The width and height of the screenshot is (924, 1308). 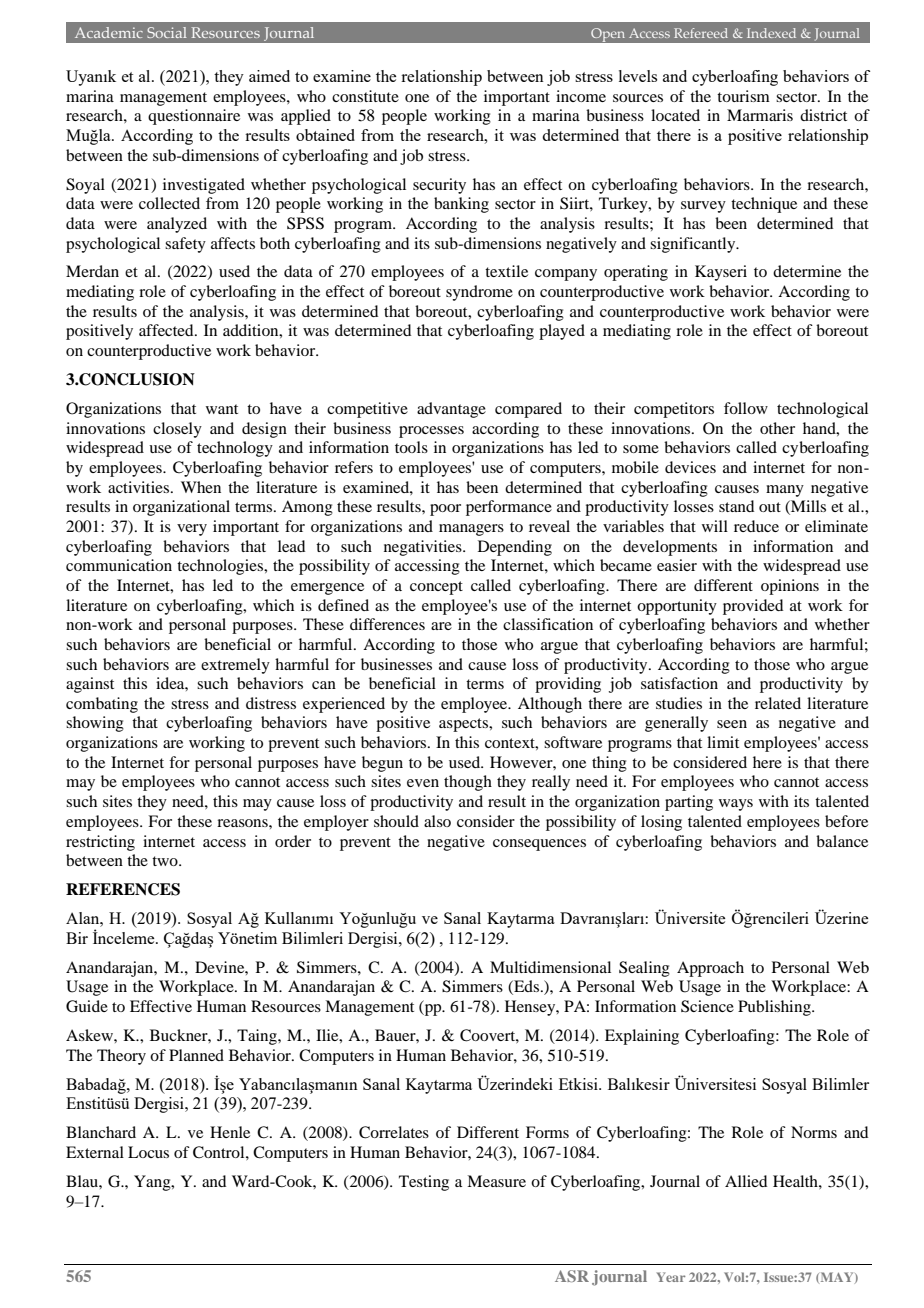 What do you see at coordinates (753, 607) in the screenshot?
I see `provided` at bounding box center [753, 607].
